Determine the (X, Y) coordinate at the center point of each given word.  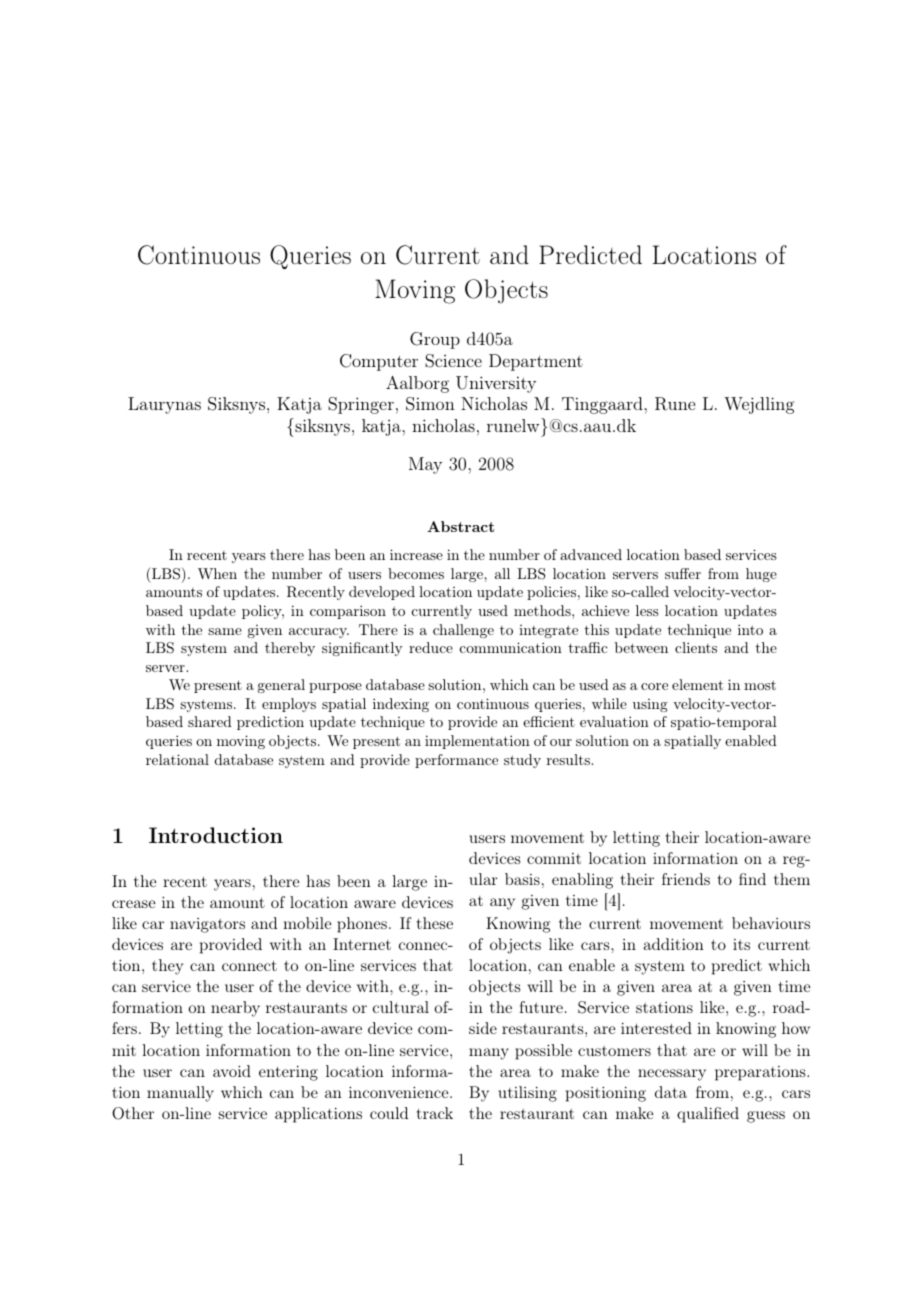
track (435, 1113)
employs (289, 705)
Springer (361, 405)
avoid (232, 1071)
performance (456, 761)
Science (453, 361)
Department (536, 362)
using (650, 705)
